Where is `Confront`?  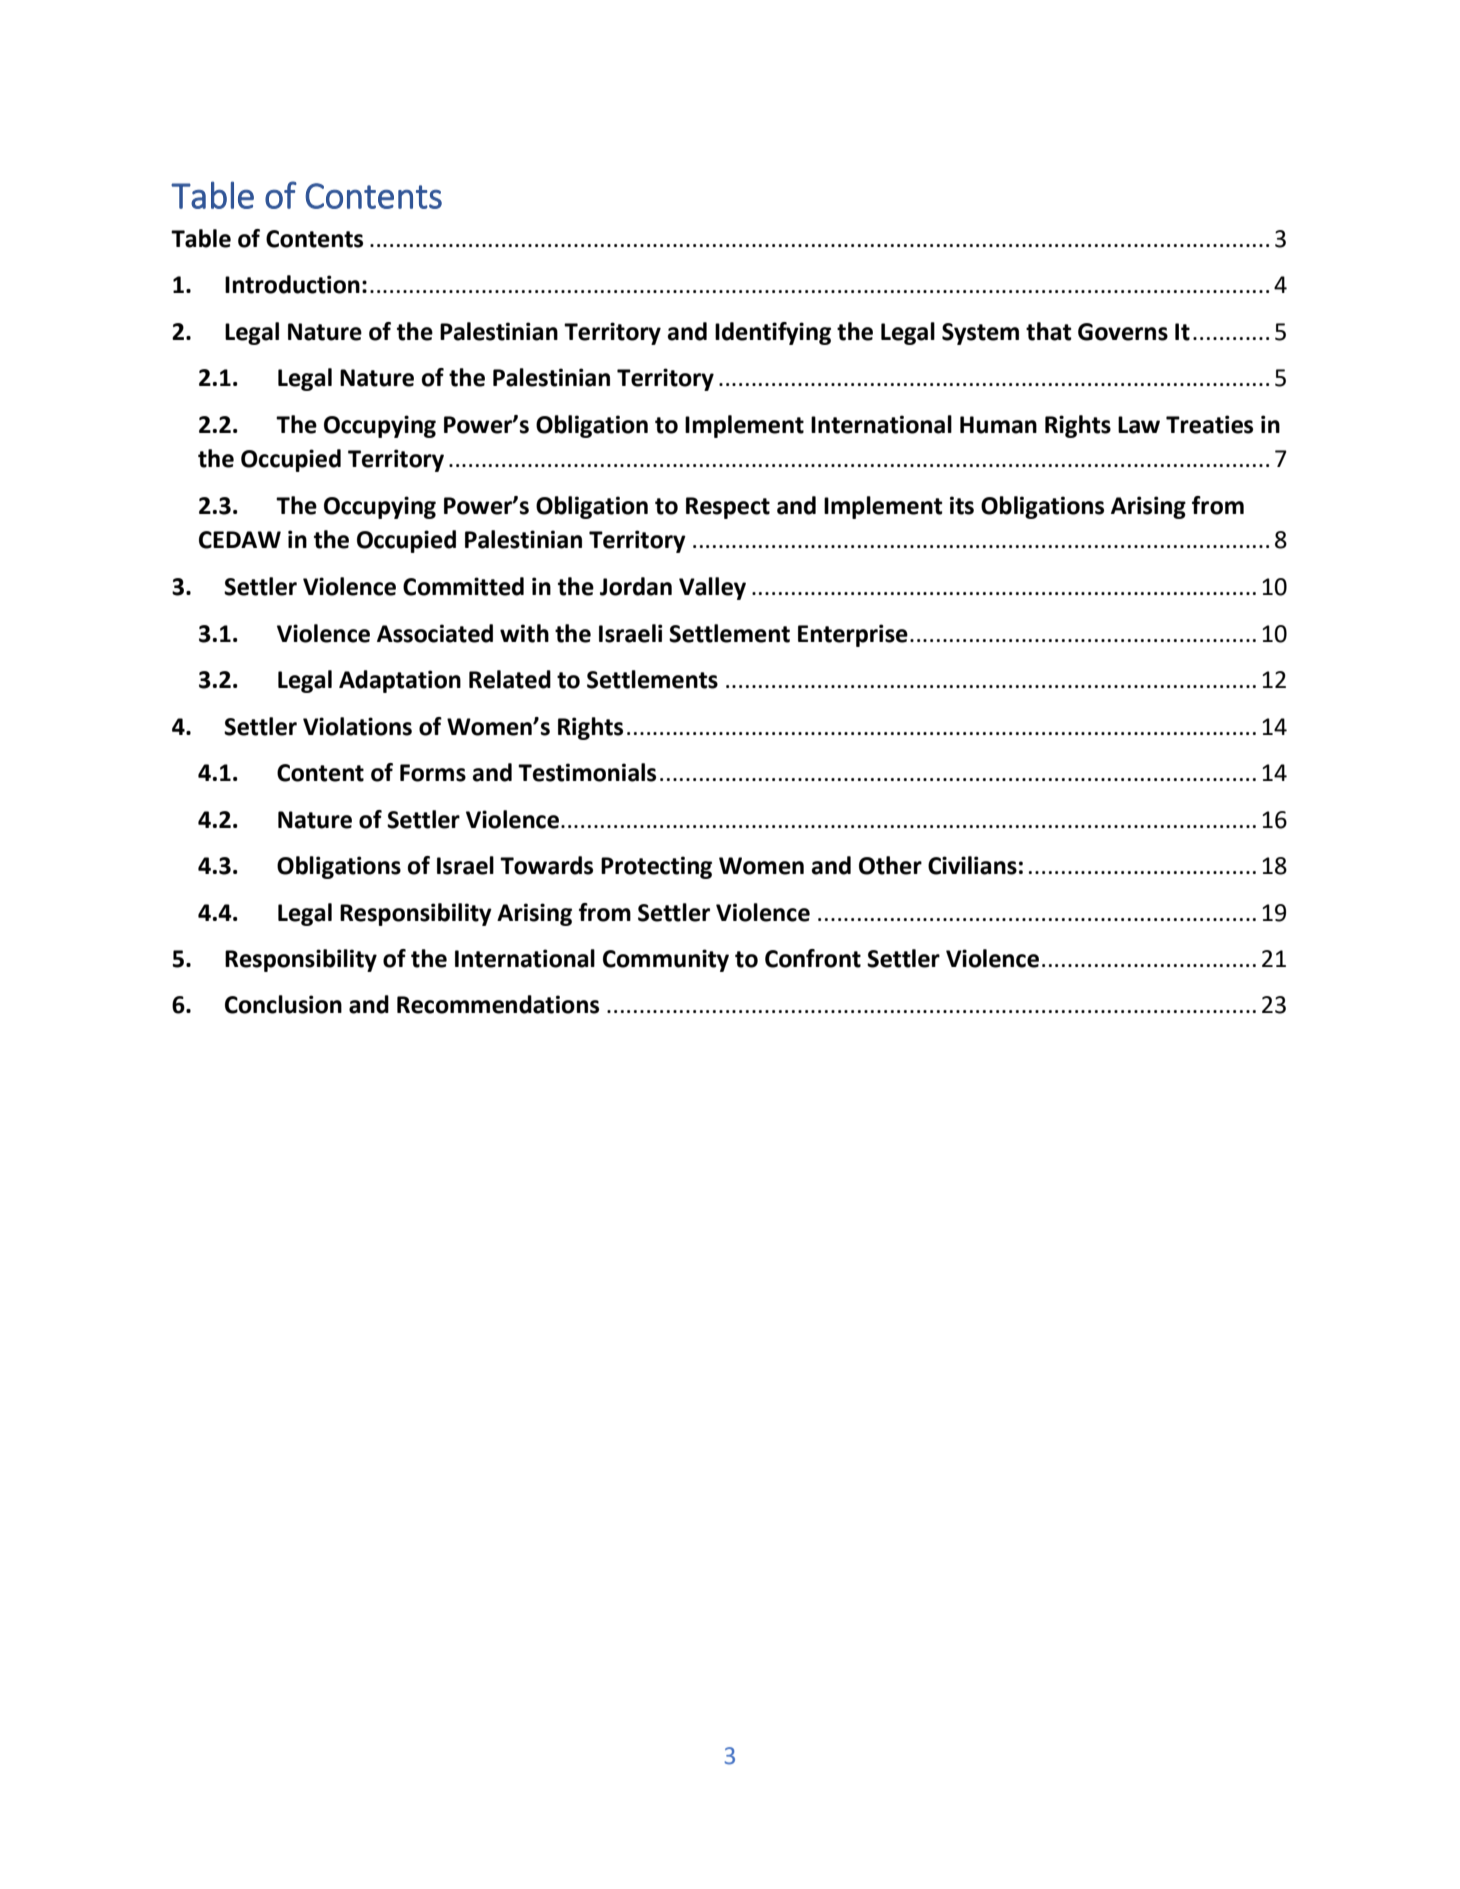
Confront is located at coordinates (813, 958).
